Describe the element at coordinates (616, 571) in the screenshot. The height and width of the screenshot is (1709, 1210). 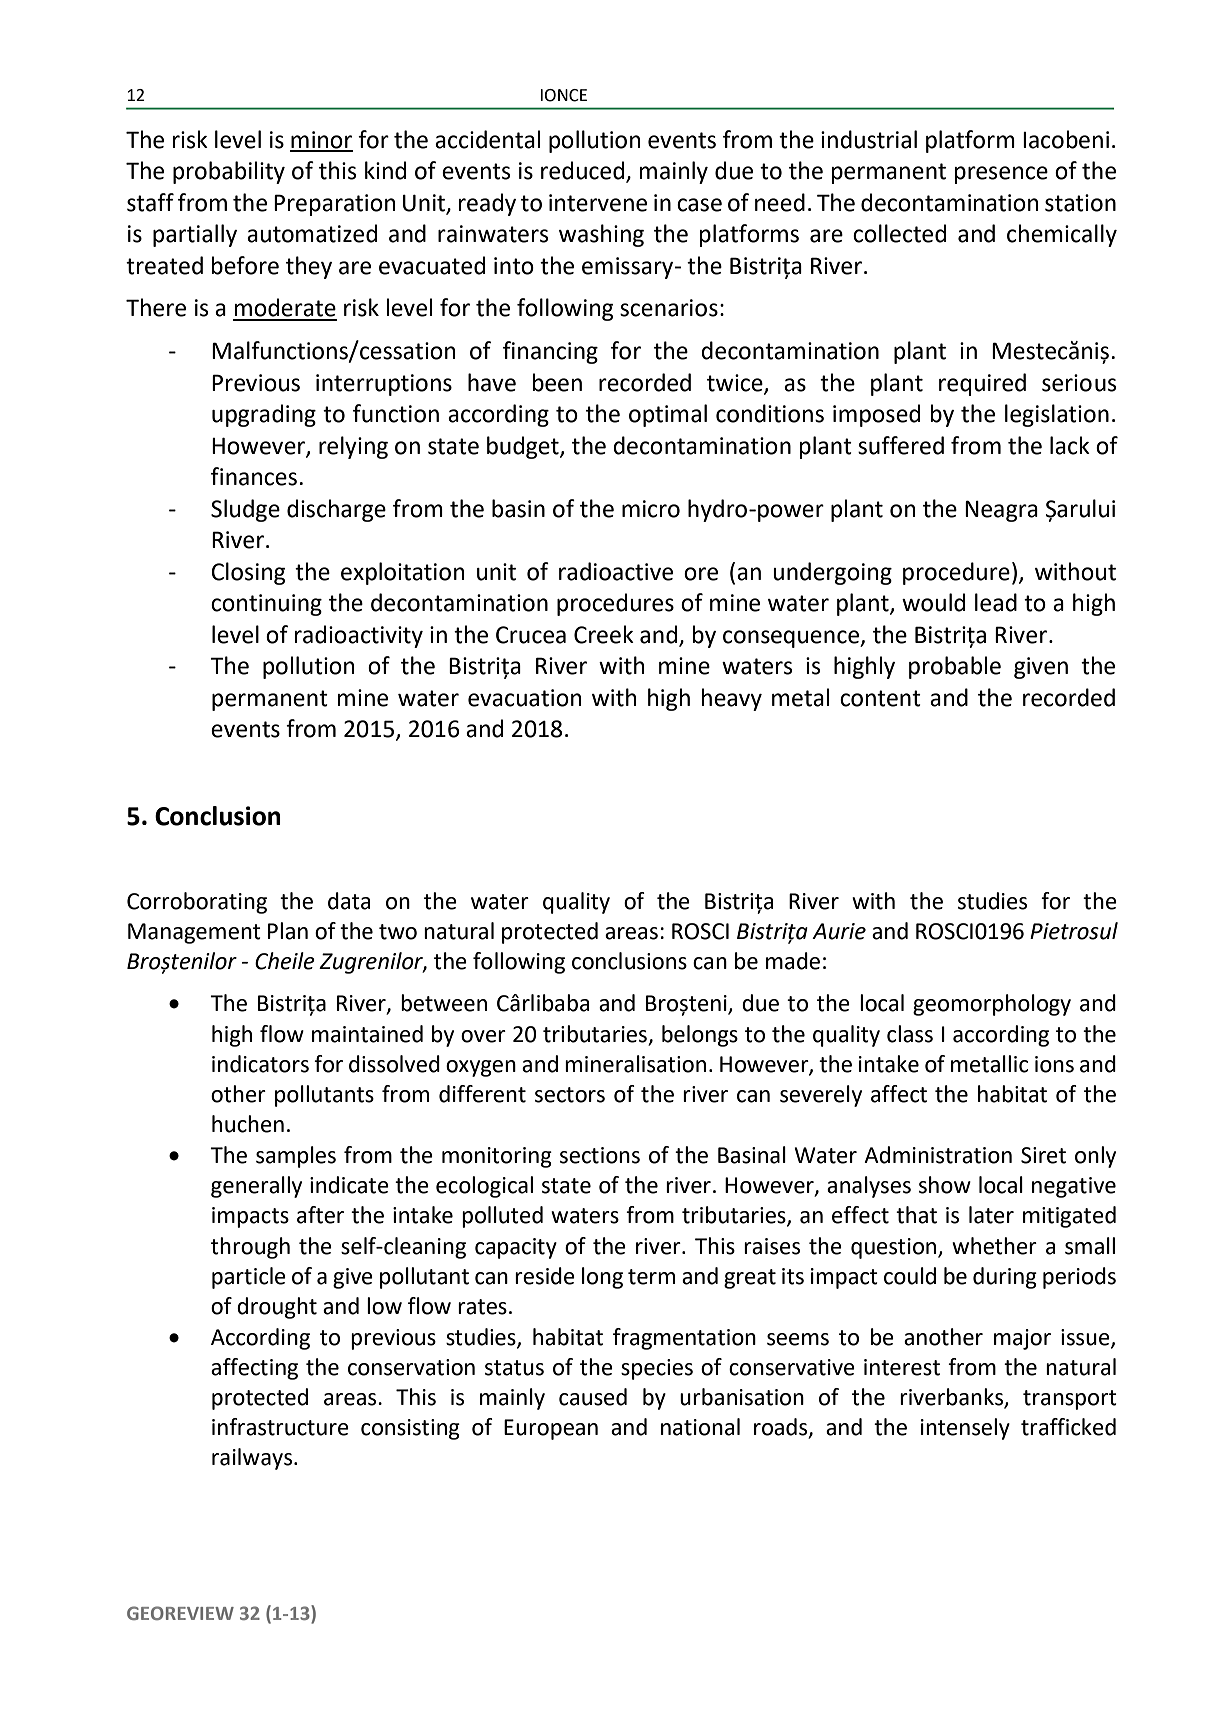
I see `radioactive` at that location.
